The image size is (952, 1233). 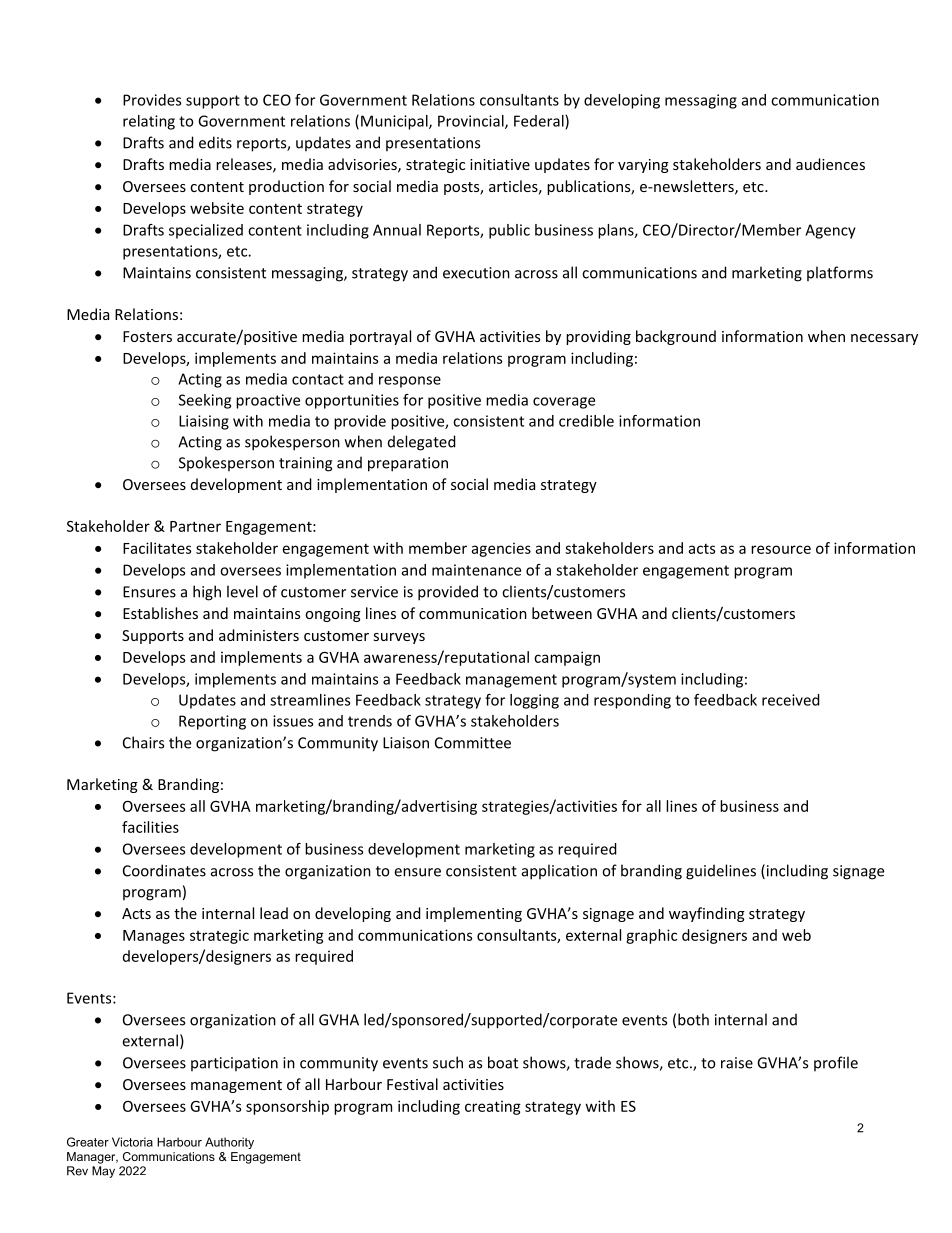 What do you see at coordinates (884, 339) in the image?
I see `necessary` at bounding box center [884, 339].
